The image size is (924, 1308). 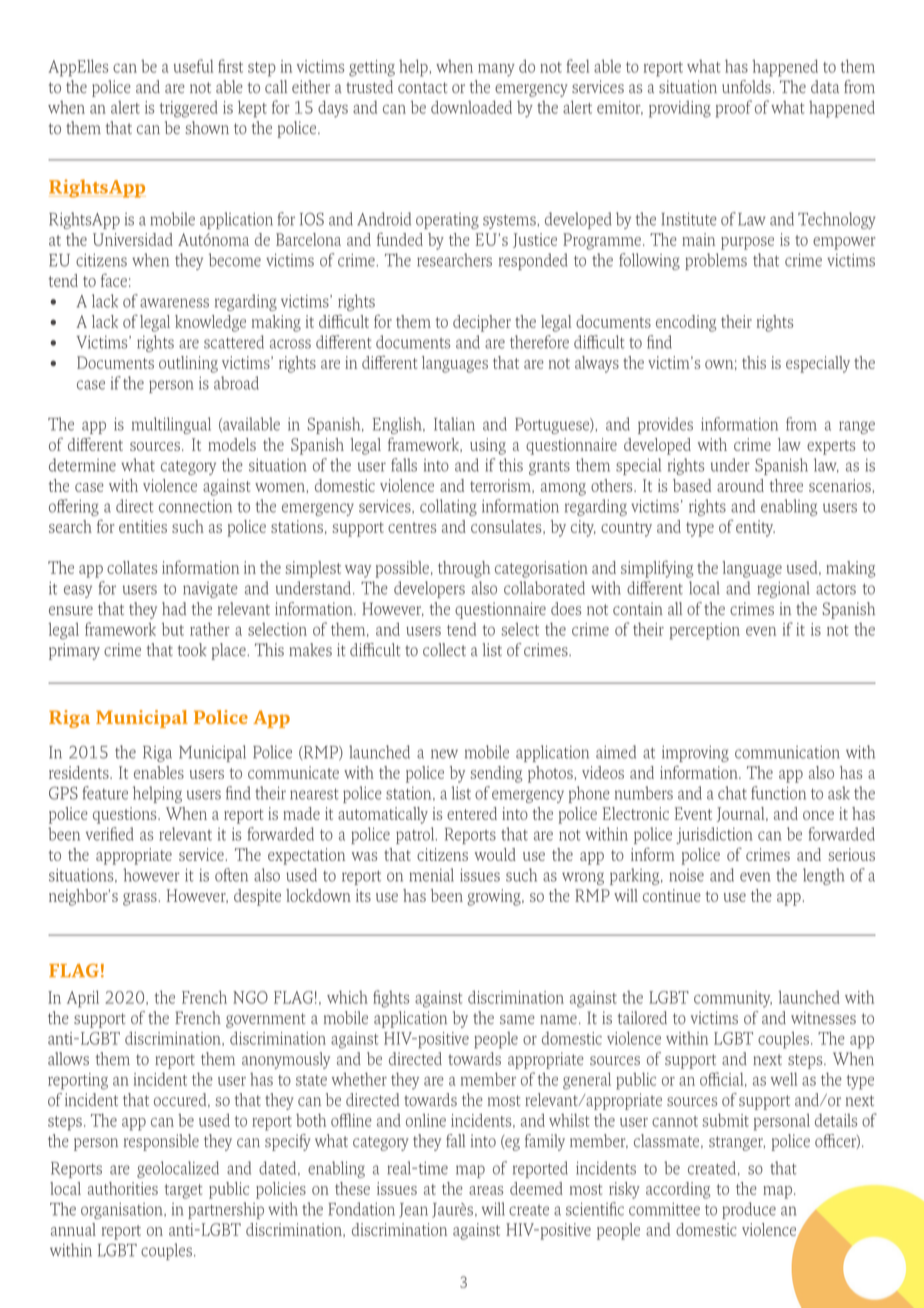 What do you see at coordinates (189, 109) in the page?
I see `triggered` at bounding box center [189, 109].
